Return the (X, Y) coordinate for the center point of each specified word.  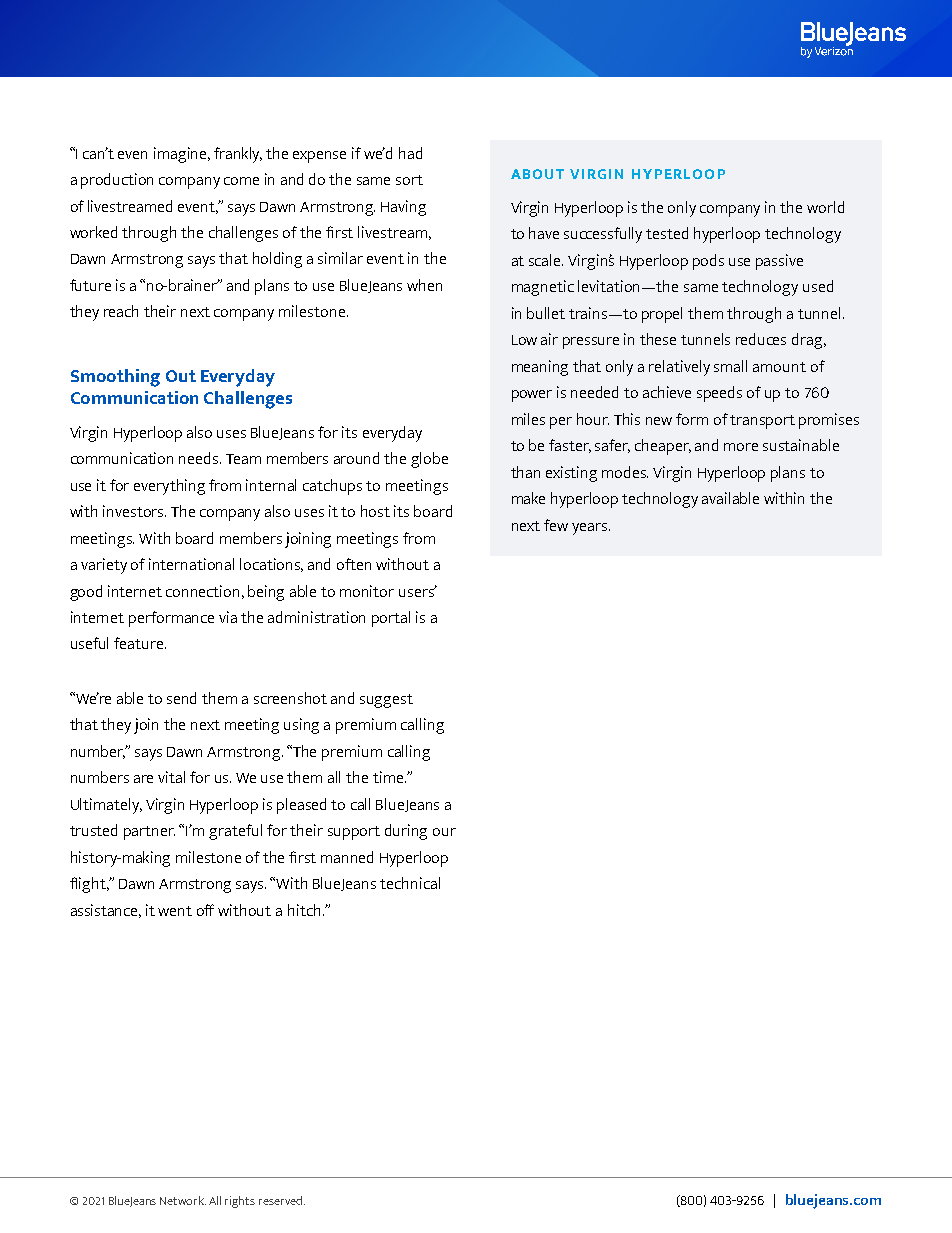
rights (240, 1202)
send (181, 698)
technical (410, 883)
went (175, 911)
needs (200, 458)
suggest (386, 701)
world (825, 207)
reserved (280, 1200)
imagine (182, 155)
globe (429, 460)
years (591, 529)
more (741, 447)
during (406, 832)
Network (183, 1200)
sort (409, 180)
